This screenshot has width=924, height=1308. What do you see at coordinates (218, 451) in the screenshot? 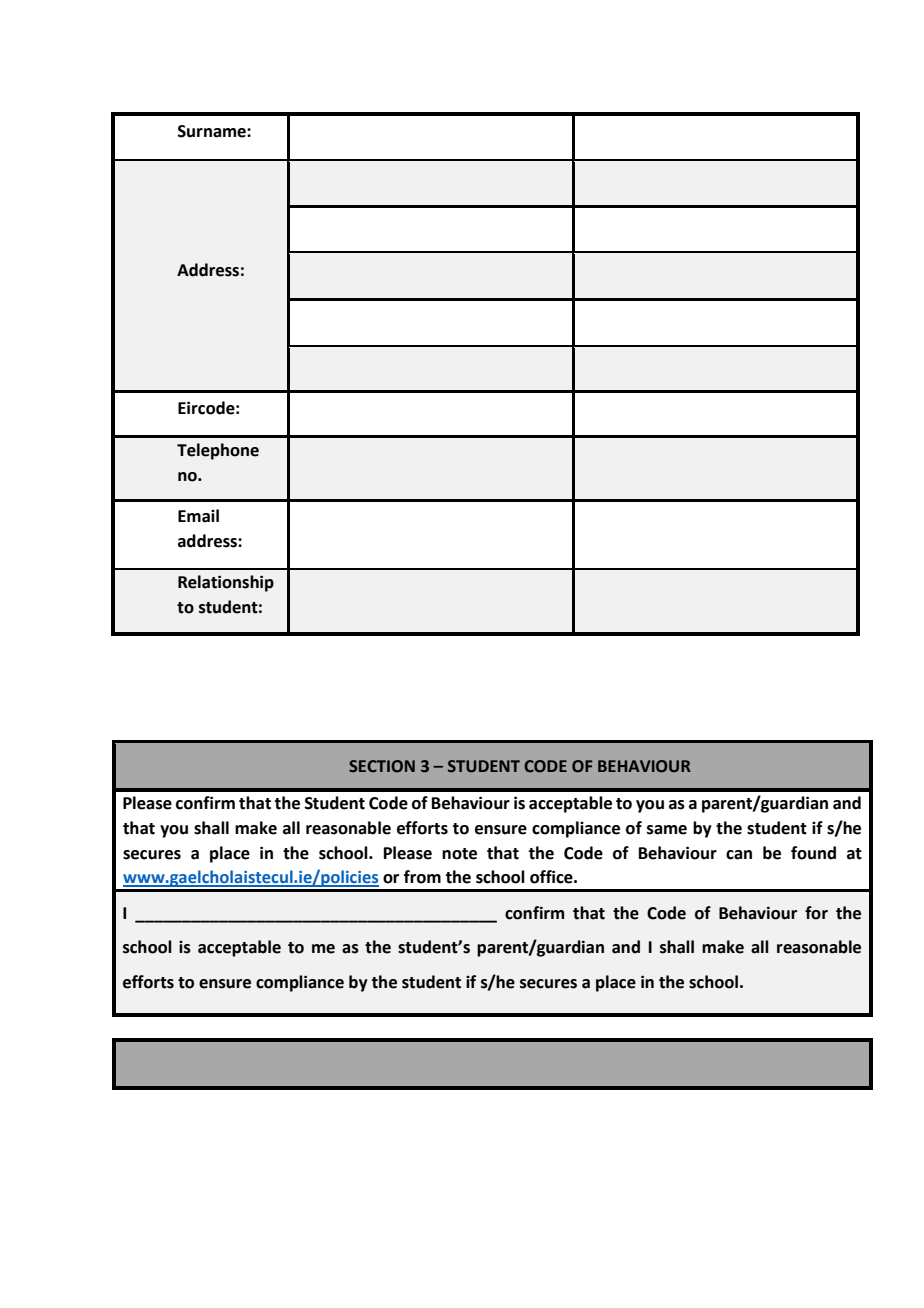
I see `Telephone` at bounding box center [218, 451].
